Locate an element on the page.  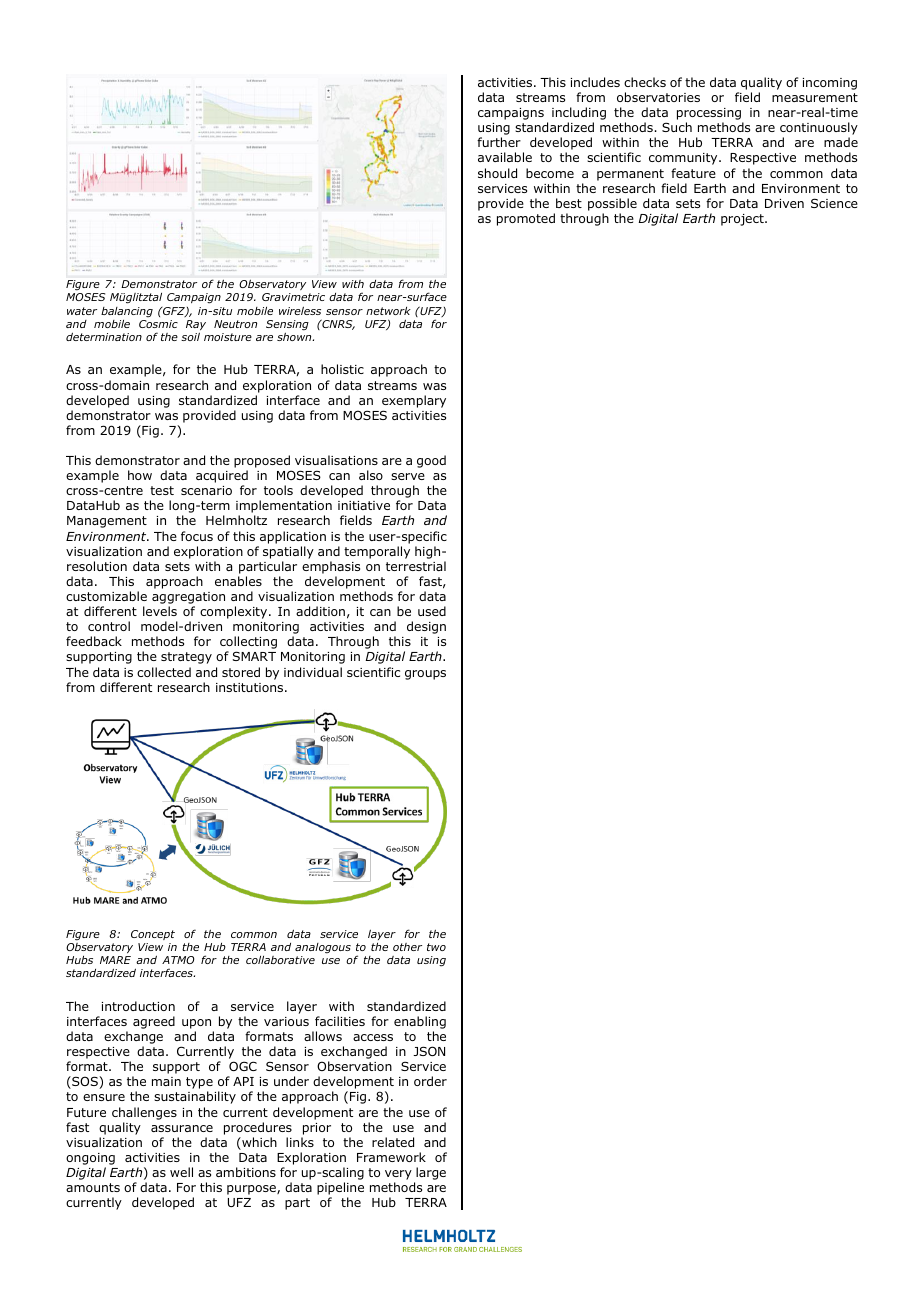
focus is located at coordinates (197, 536).
